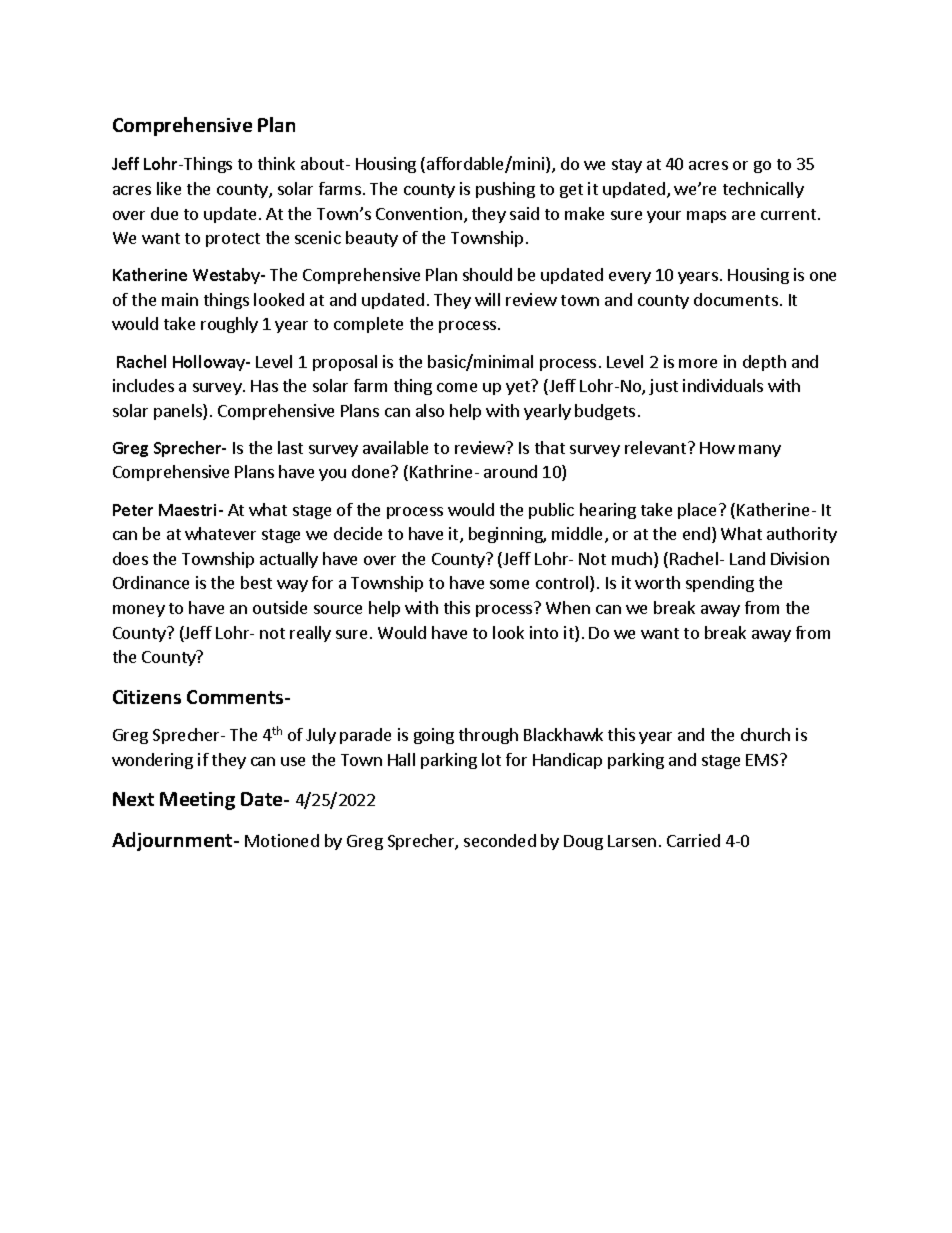  What do you see at coordinates (133, 510) in the page?
I see `Peter` at bounding box center [133, 510].
